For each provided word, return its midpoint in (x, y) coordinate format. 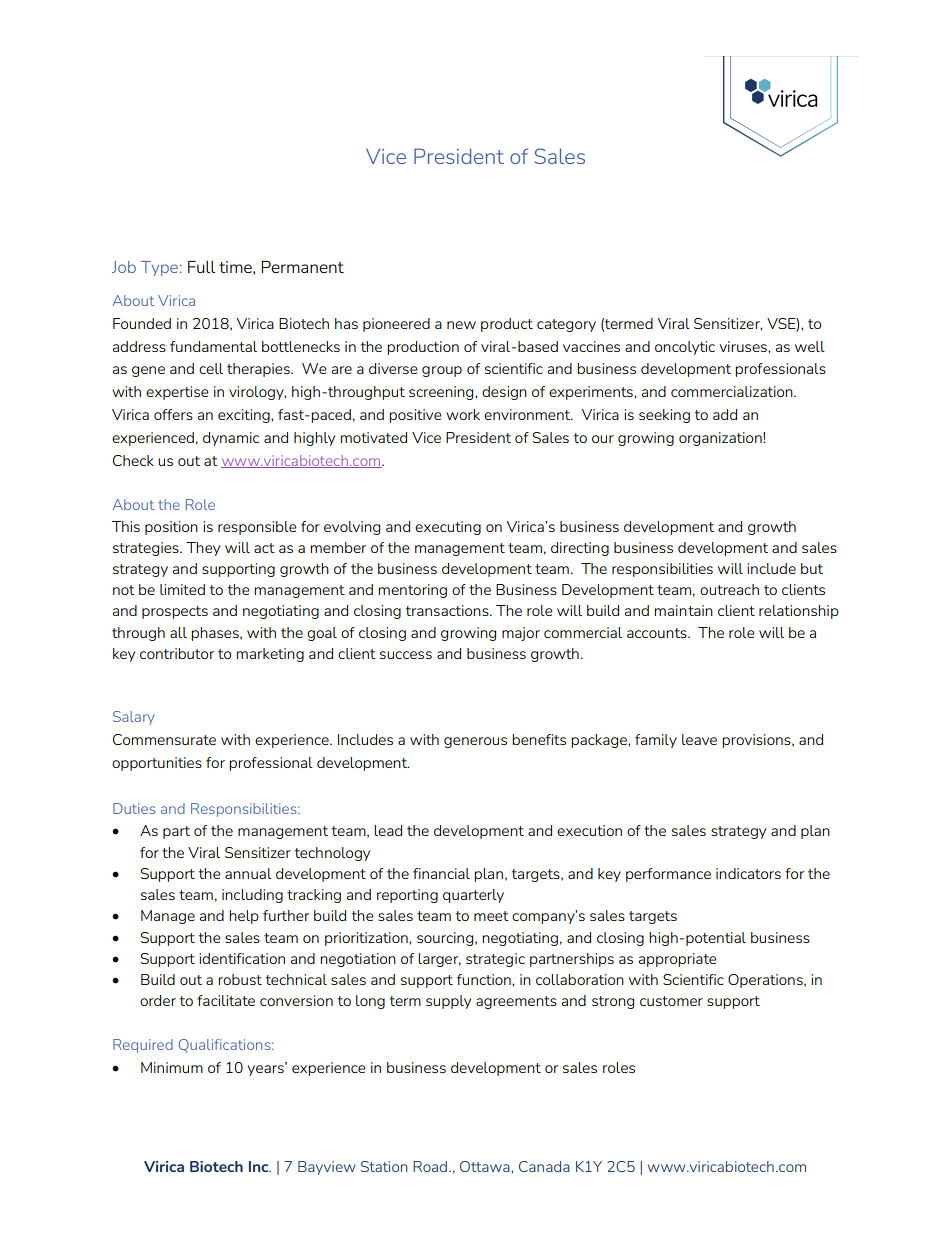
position (171, 528)
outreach (729, 589)
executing (448, 528)
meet (491, 916)
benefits (539, 739)
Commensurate (164, 739)
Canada (544, 1166)
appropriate (678, 960)
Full (201, 267)
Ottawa (486, 1166)
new (461, 325)
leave (699, 739)
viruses (744, 346)
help (244, 917)
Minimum (172, 1067)
